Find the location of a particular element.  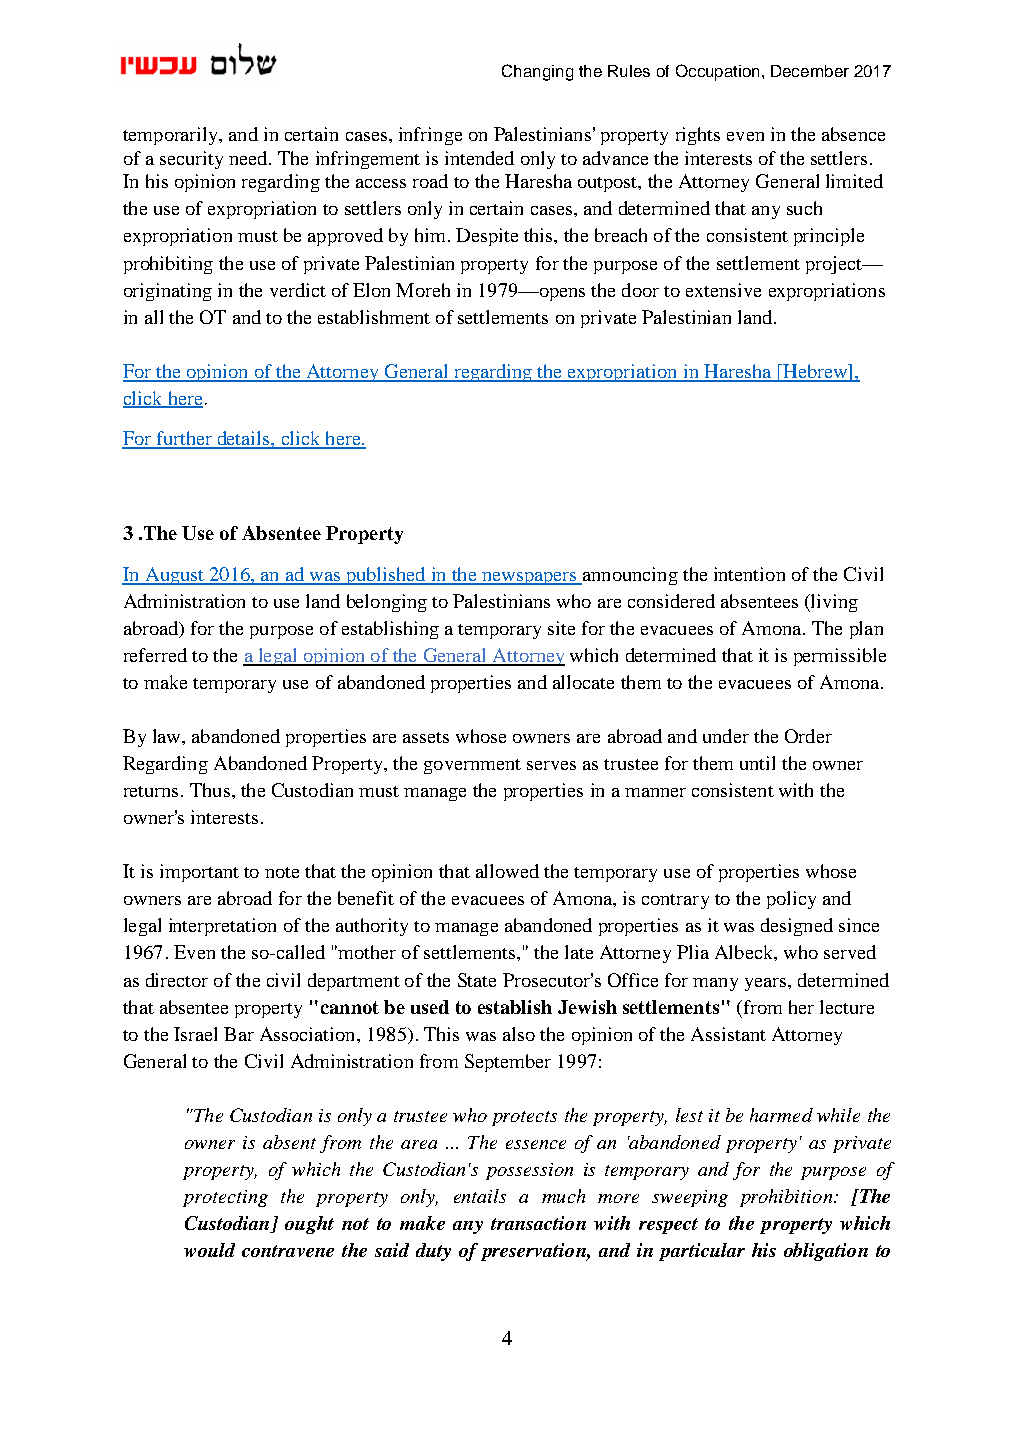

transaction is located at coordinates (538, 1223).
